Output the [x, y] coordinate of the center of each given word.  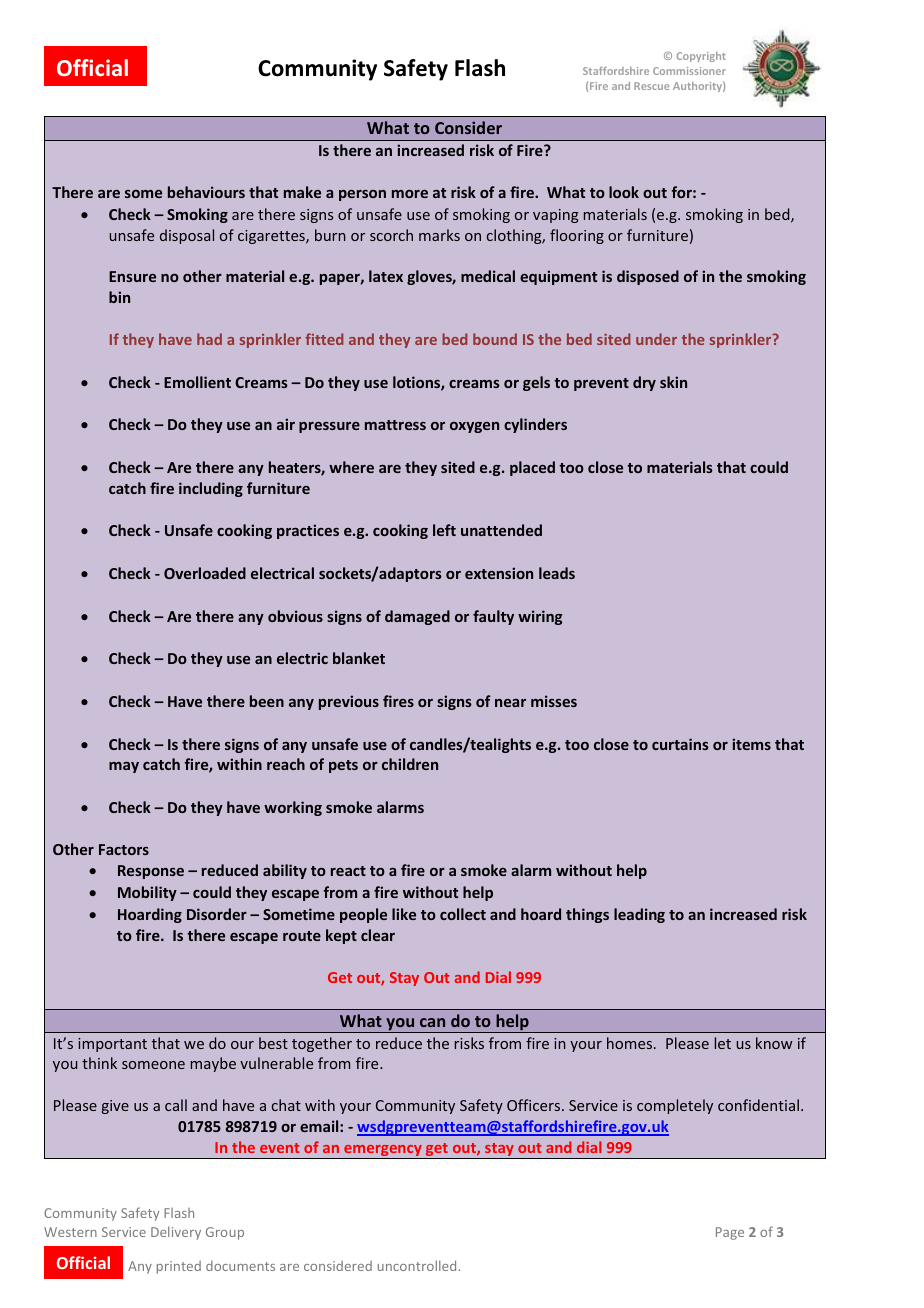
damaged [417, 617]
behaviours [206, 192]
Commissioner [689, 71]
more [410, 194]
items [751, 744]
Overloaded [205, 573]
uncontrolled [416, 1265]
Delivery [176, 1233]
